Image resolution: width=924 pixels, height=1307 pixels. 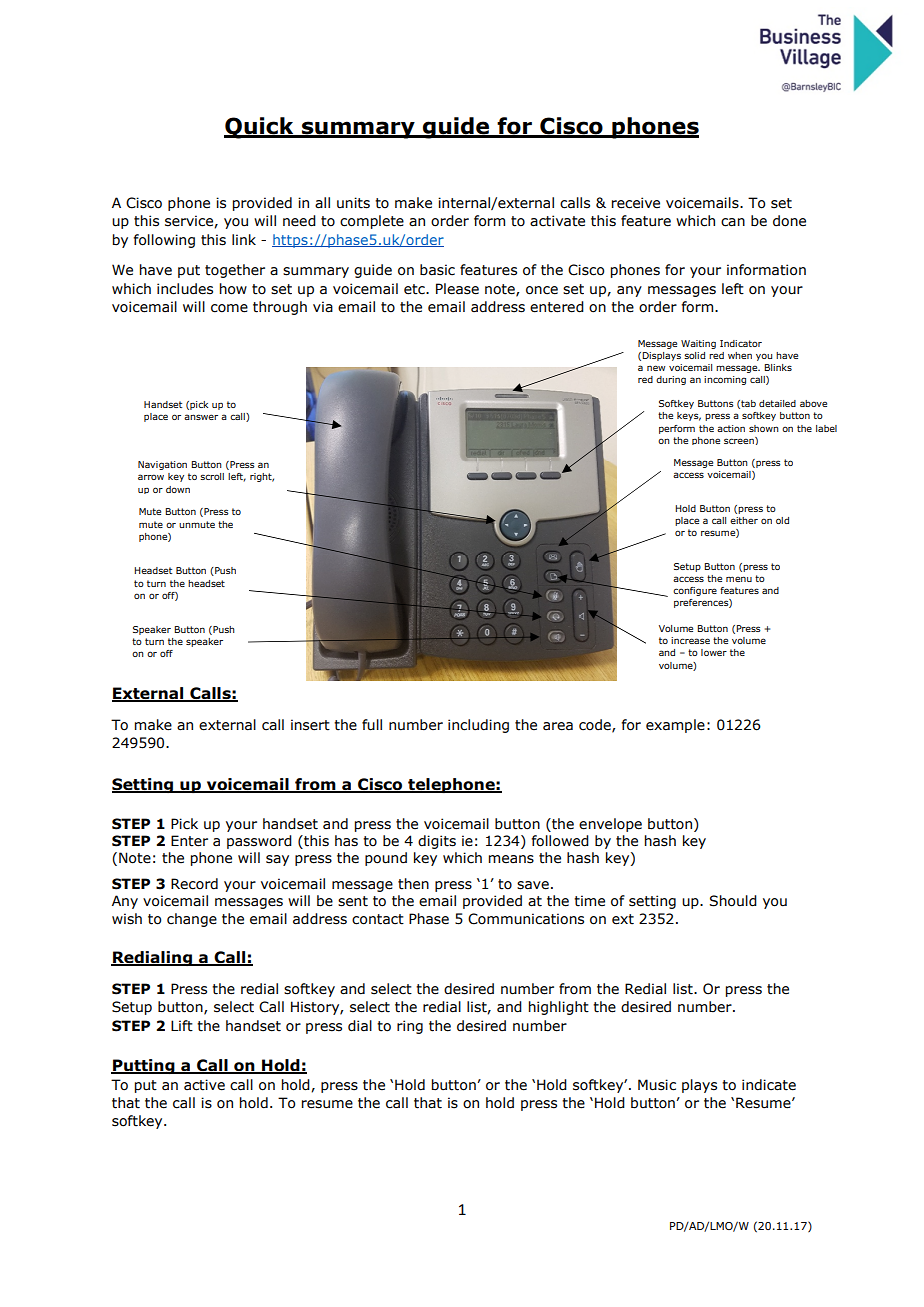 I want to click on including, so click(x=478, y=726).
